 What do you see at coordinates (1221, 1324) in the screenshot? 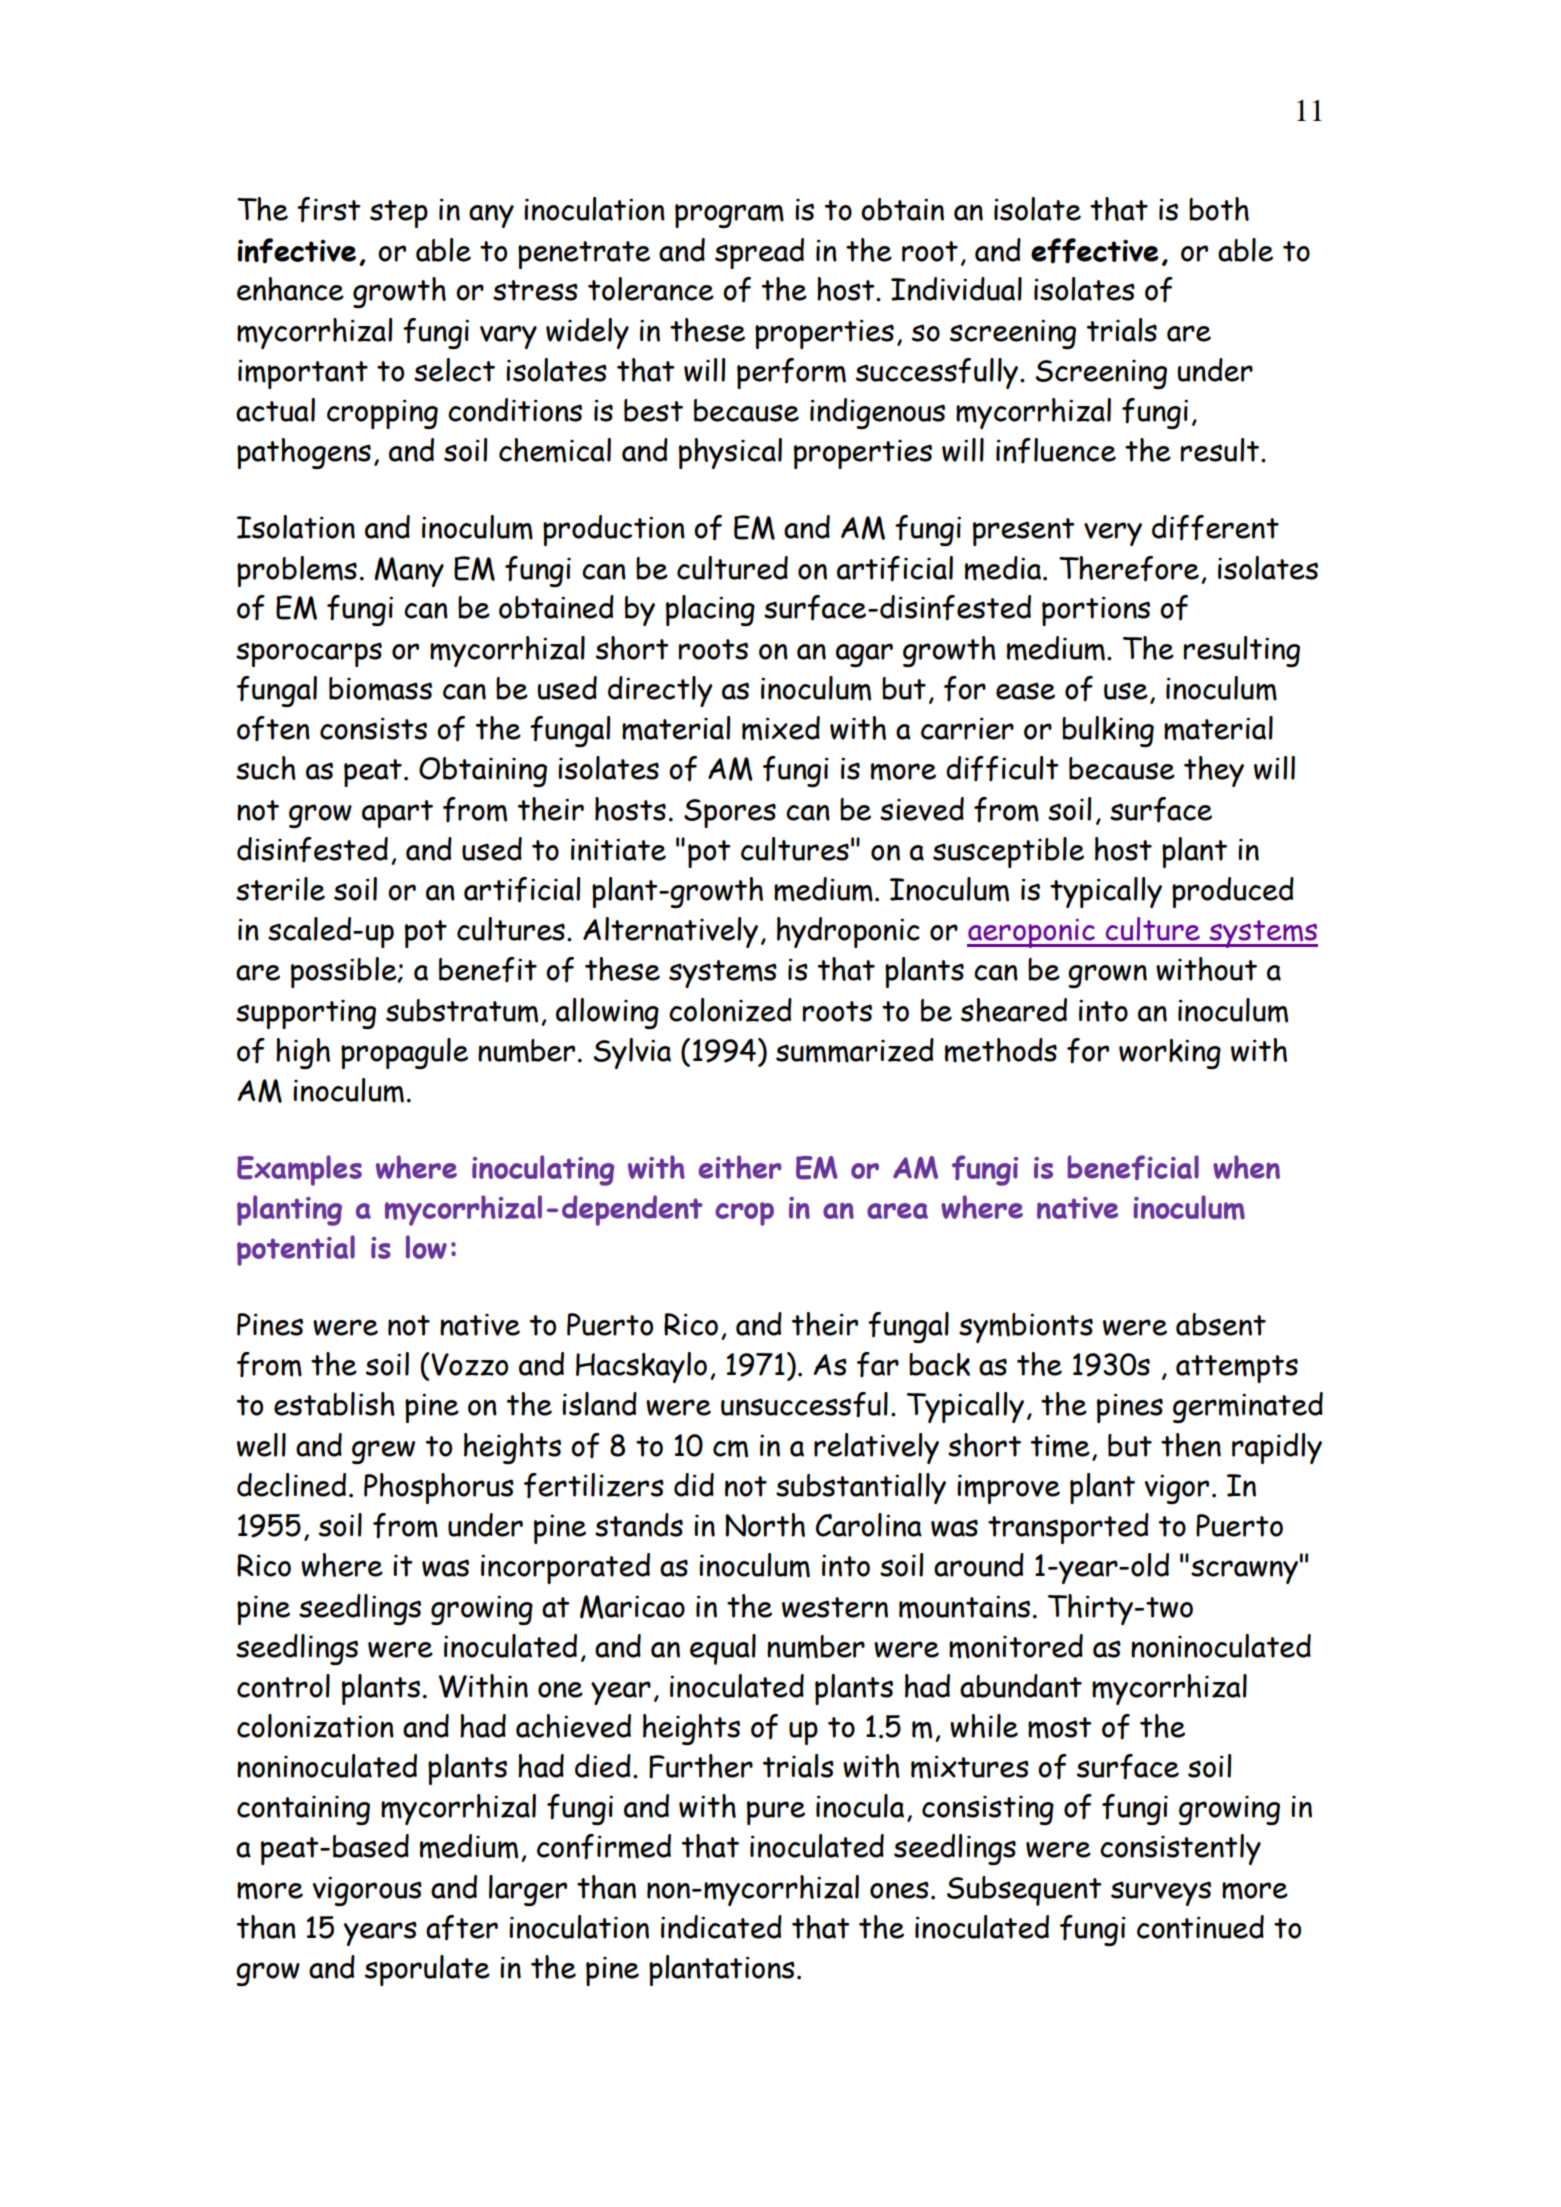
I see `absent` at bounding box center [1221, 1324].
